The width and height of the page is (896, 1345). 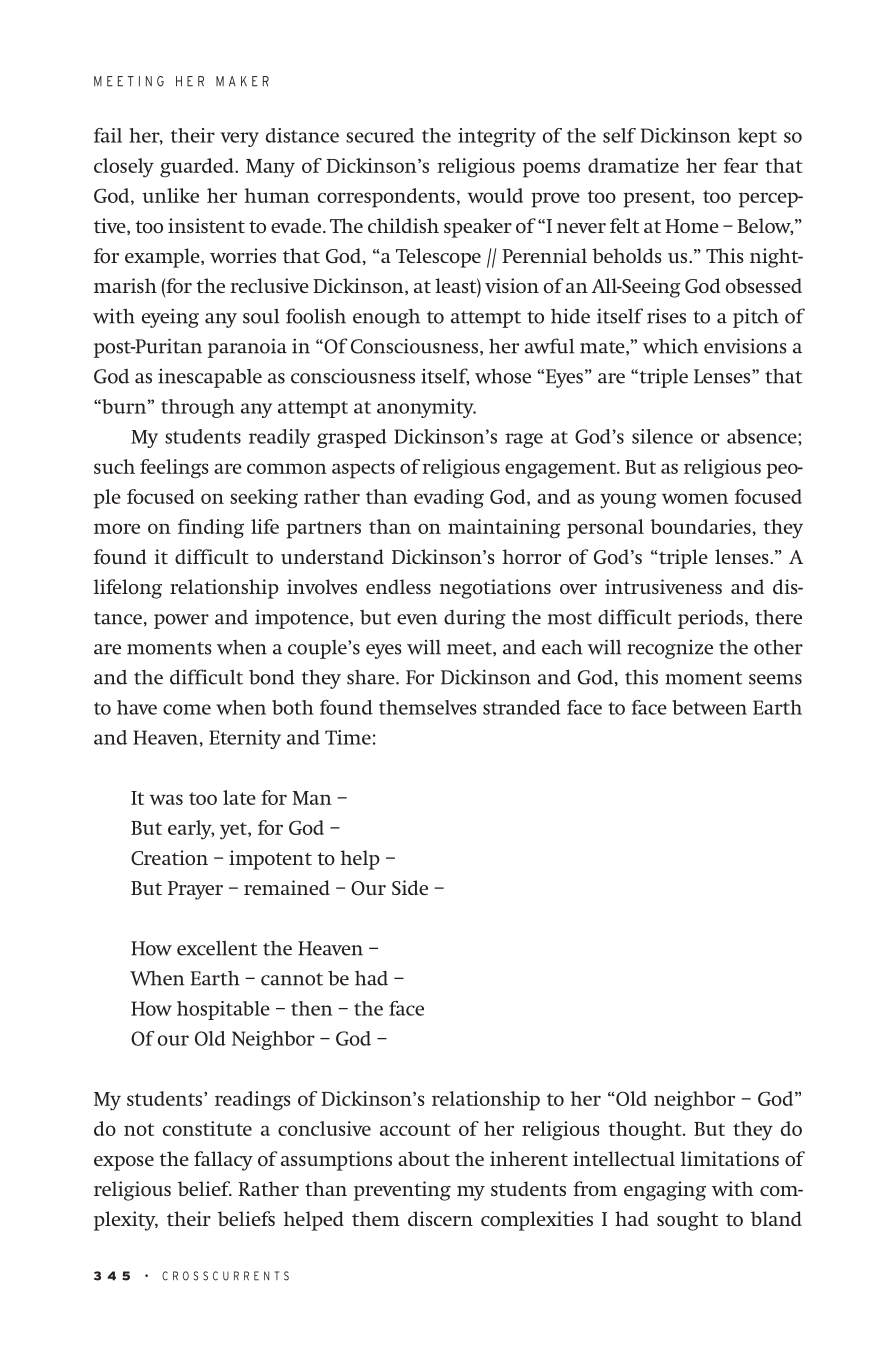 I want to click on guarded, so click(x=198, y=168).
